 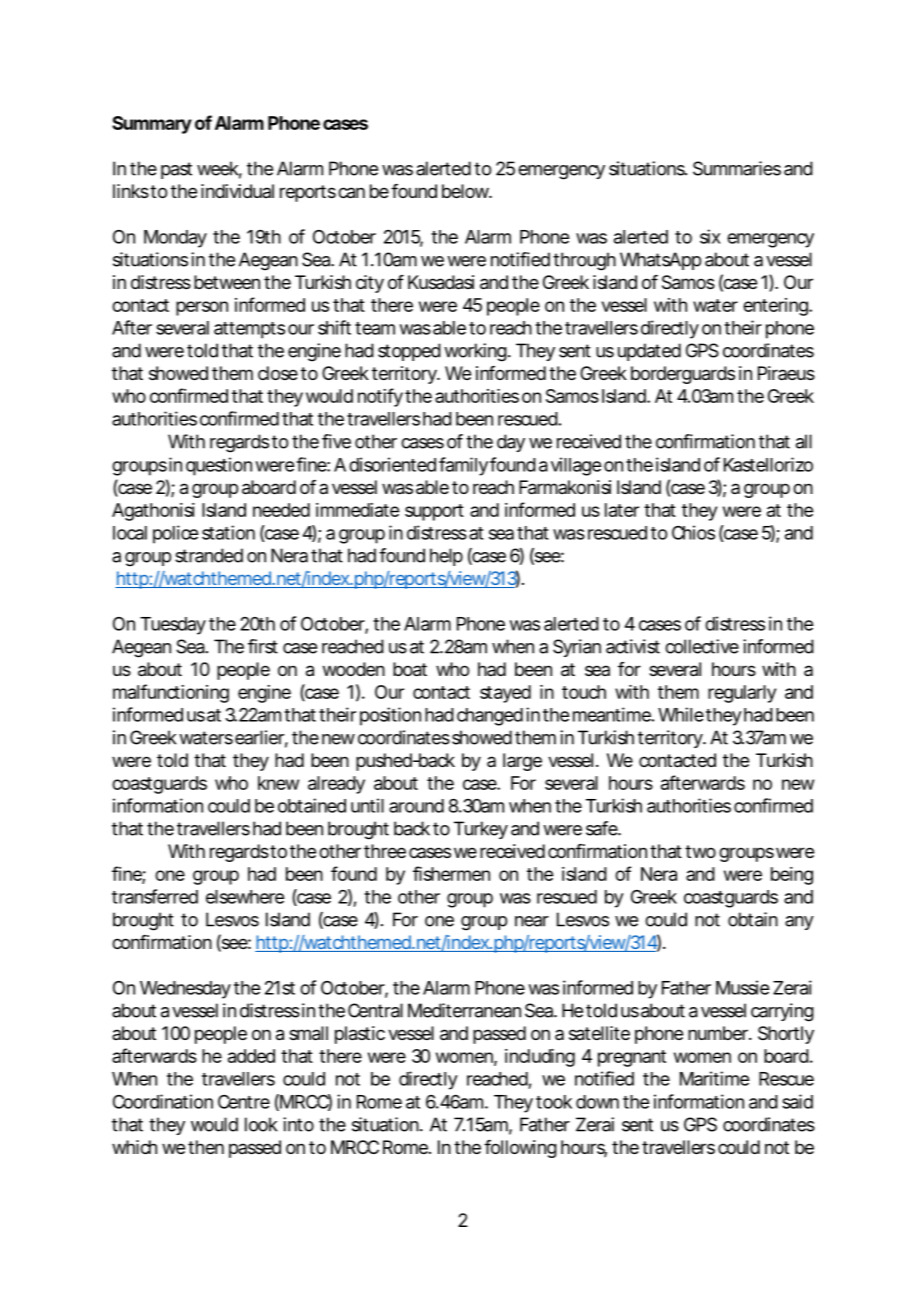 What do you see at coordinates (176, 170) in the screenshot?
I see `past` at bounding box center [176, 170].
